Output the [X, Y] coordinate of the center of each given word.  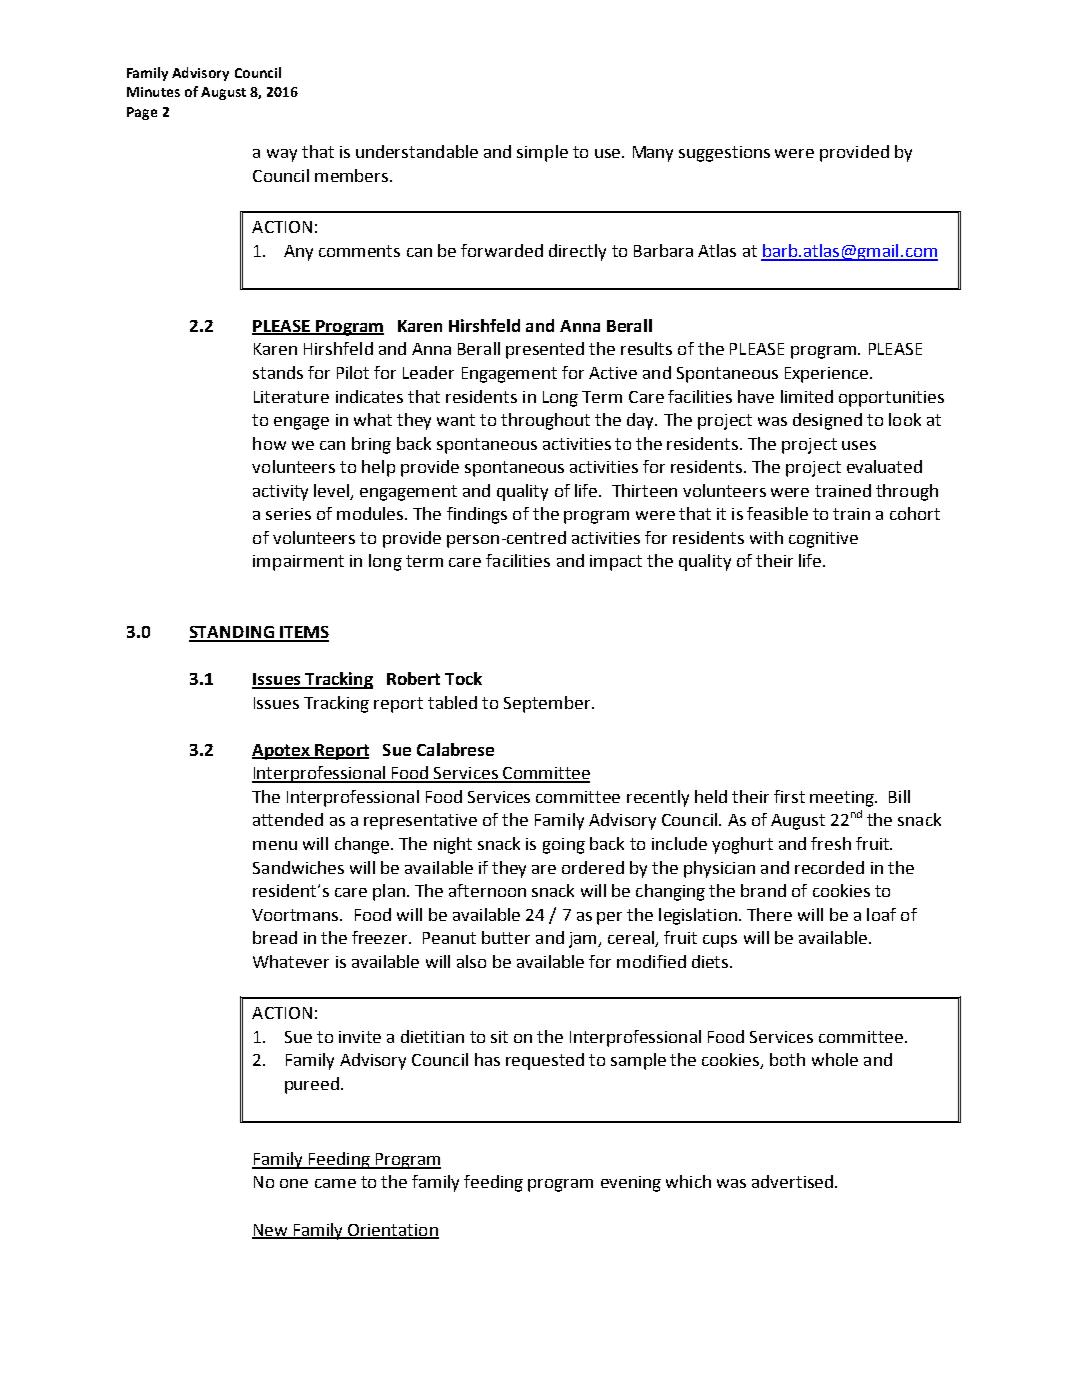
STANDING [232, 633]
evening [631, 1184]
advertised [792, 1181]
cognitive [823, 540]
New [271, 1231]
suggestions [724, 154]
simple [542, 153]
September [548, 704]
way [282, 155]
